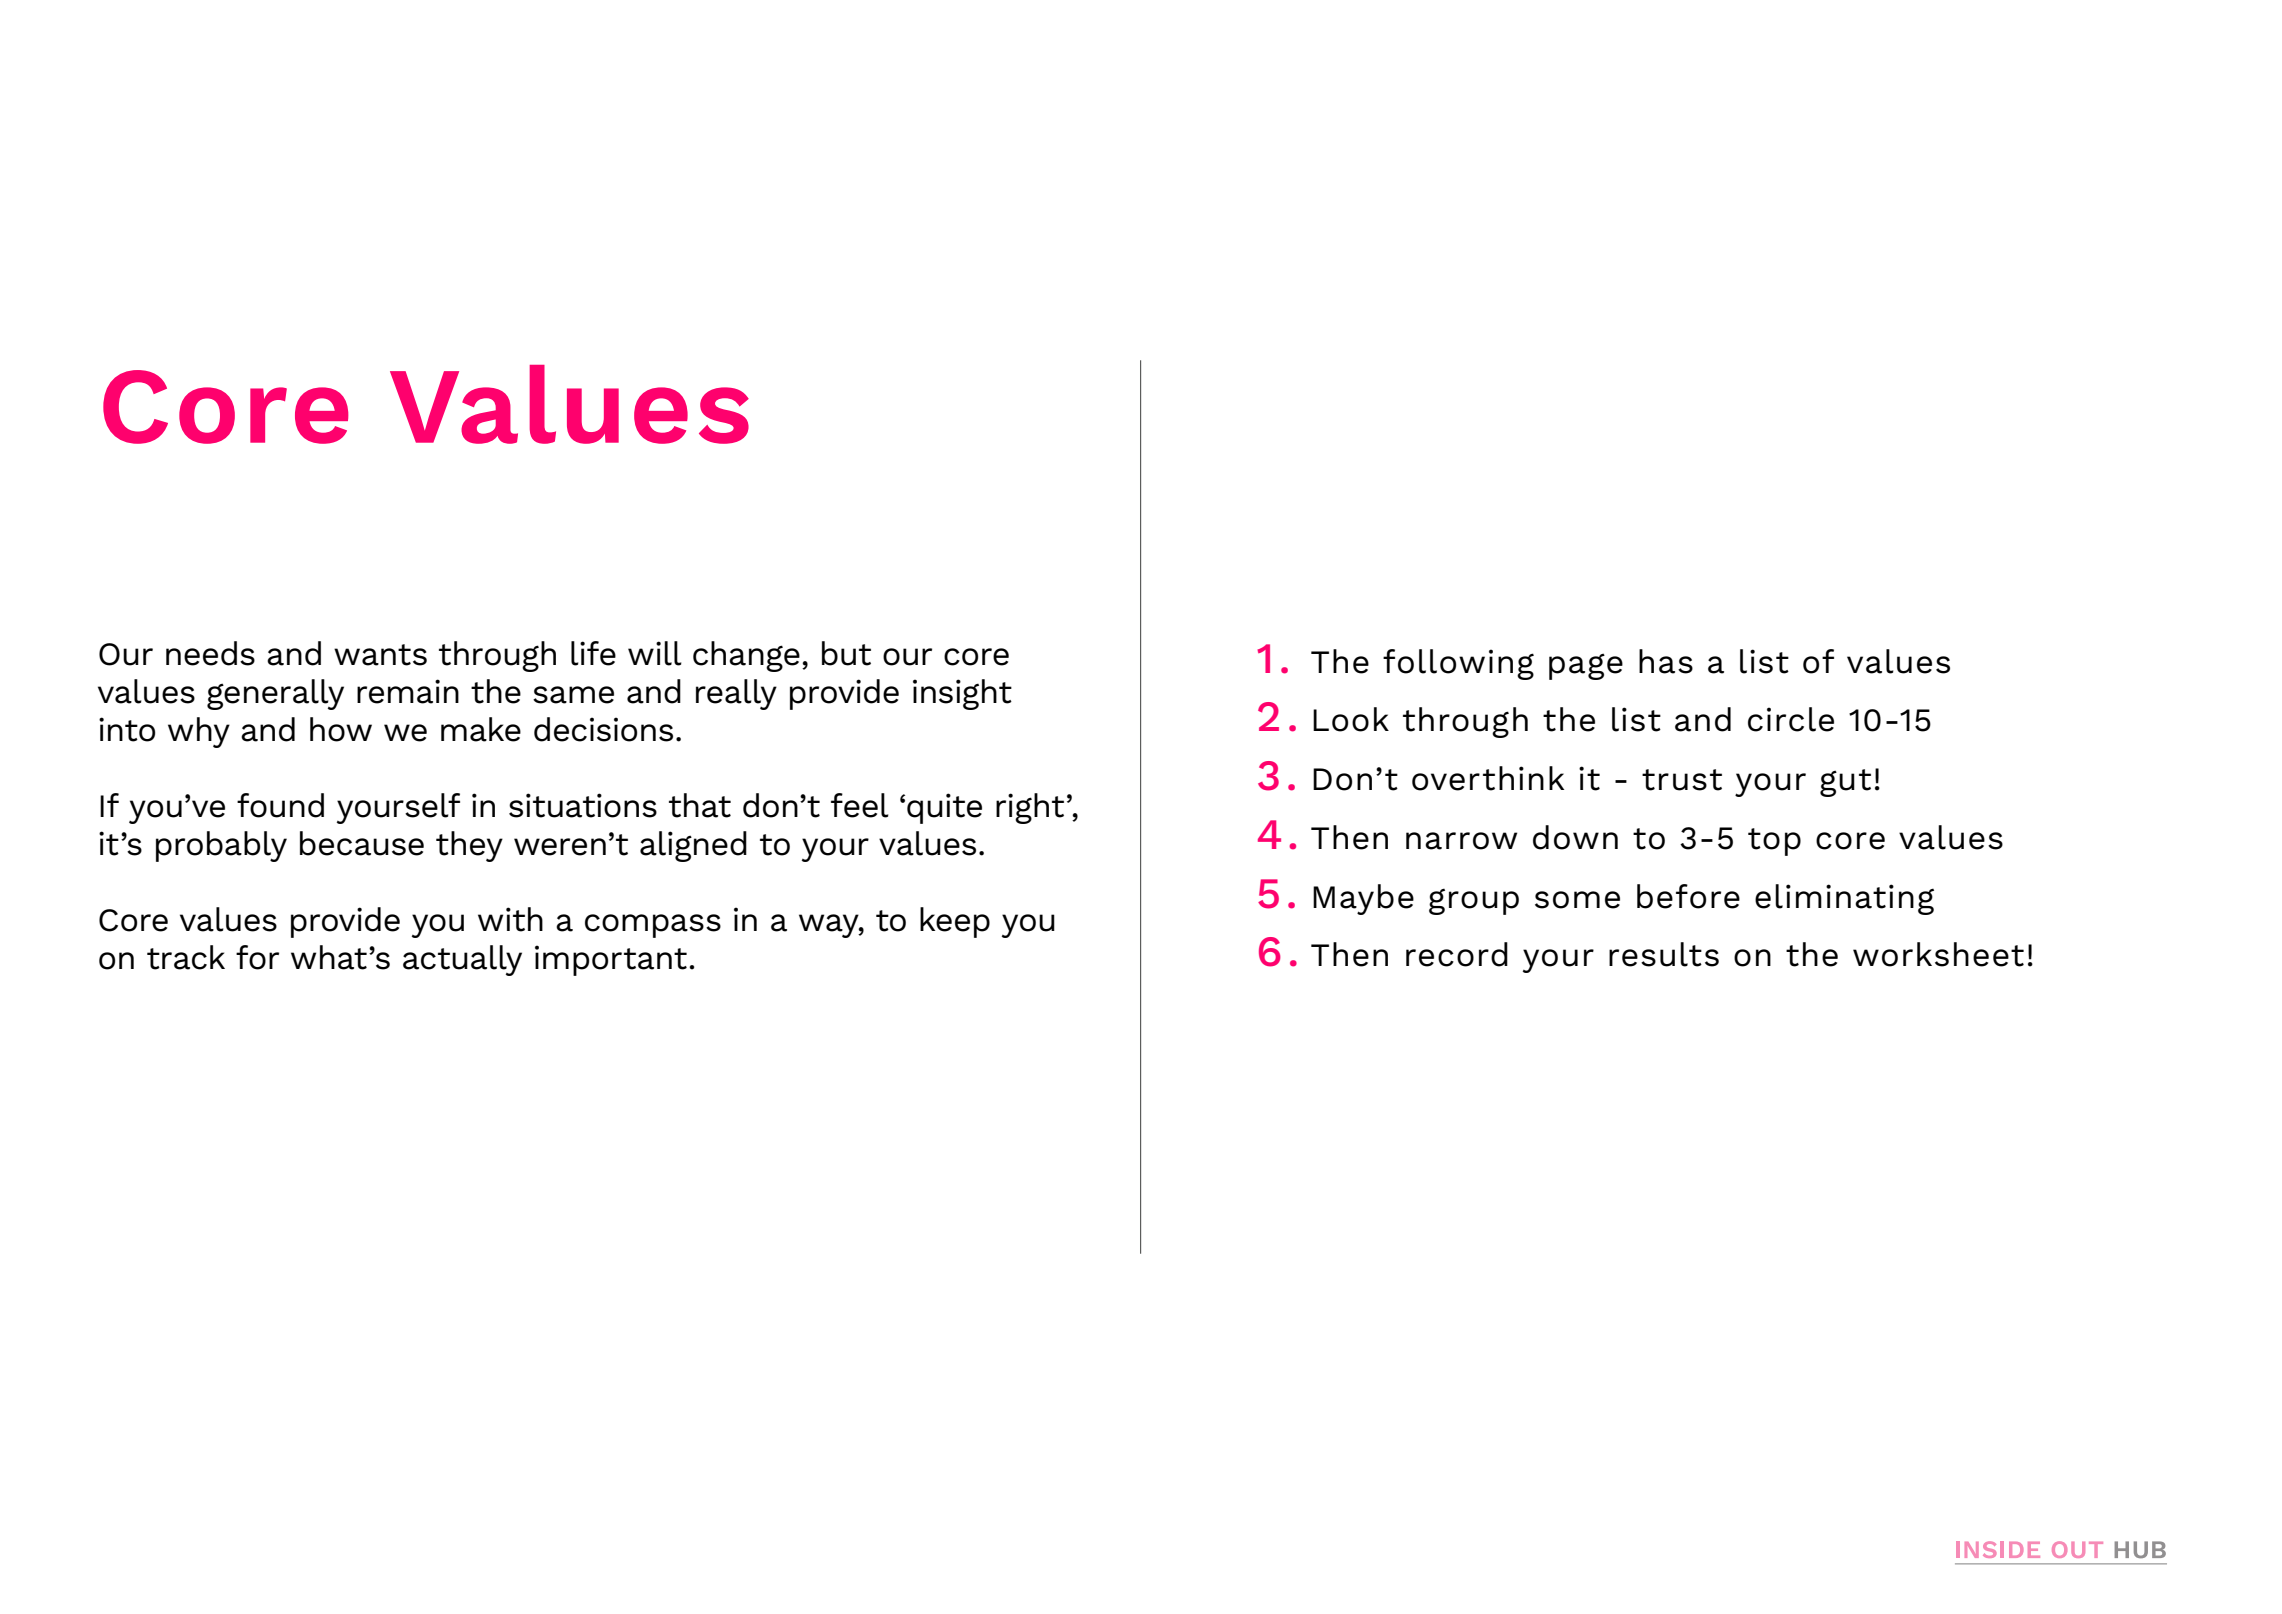  Describe the element at coordinates (280, 805) in the screenshot. I see `found` at that location.
